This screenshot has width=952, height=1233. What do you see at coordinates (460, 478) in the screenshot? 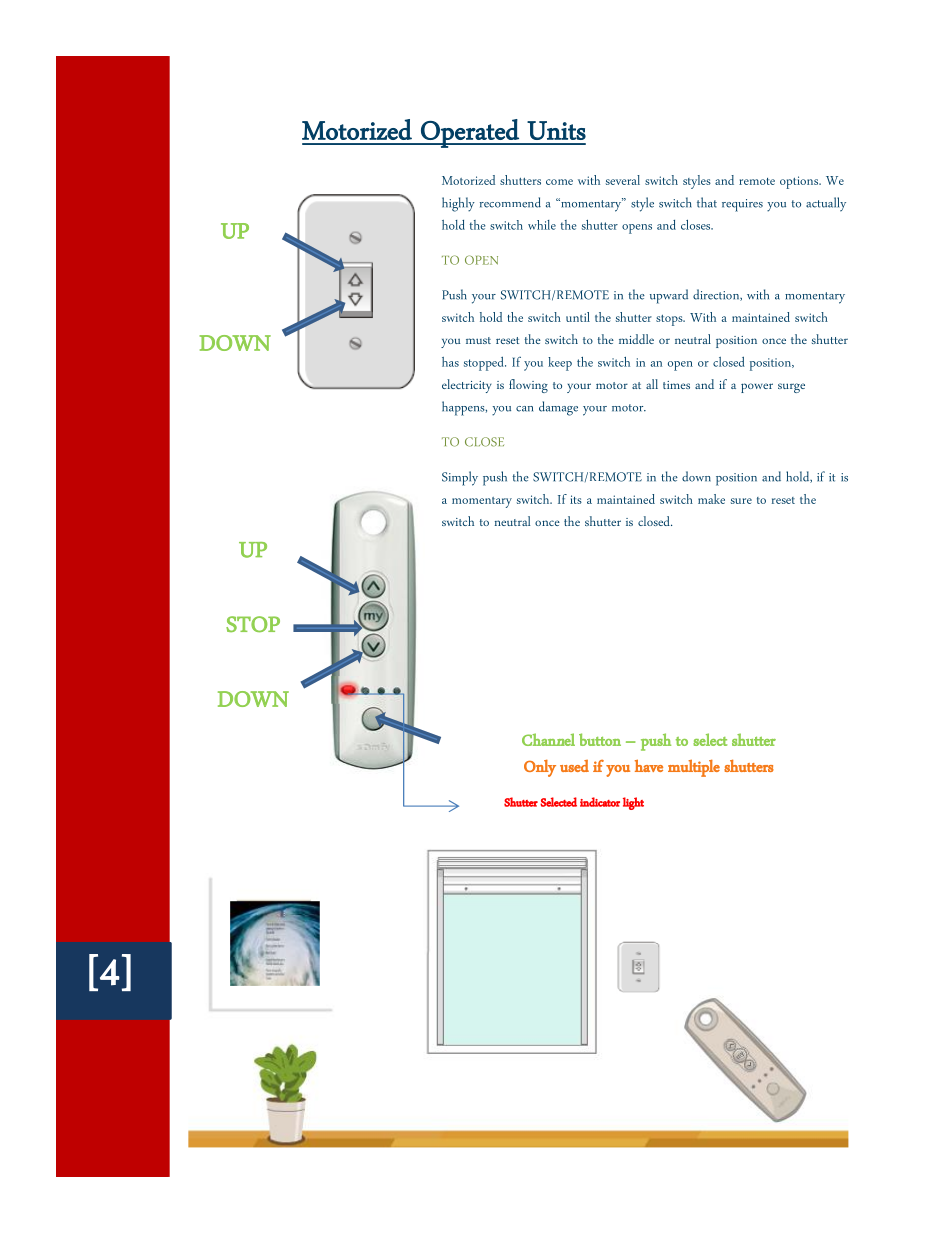
I see `Simply` at bounding box center [460, 478].
